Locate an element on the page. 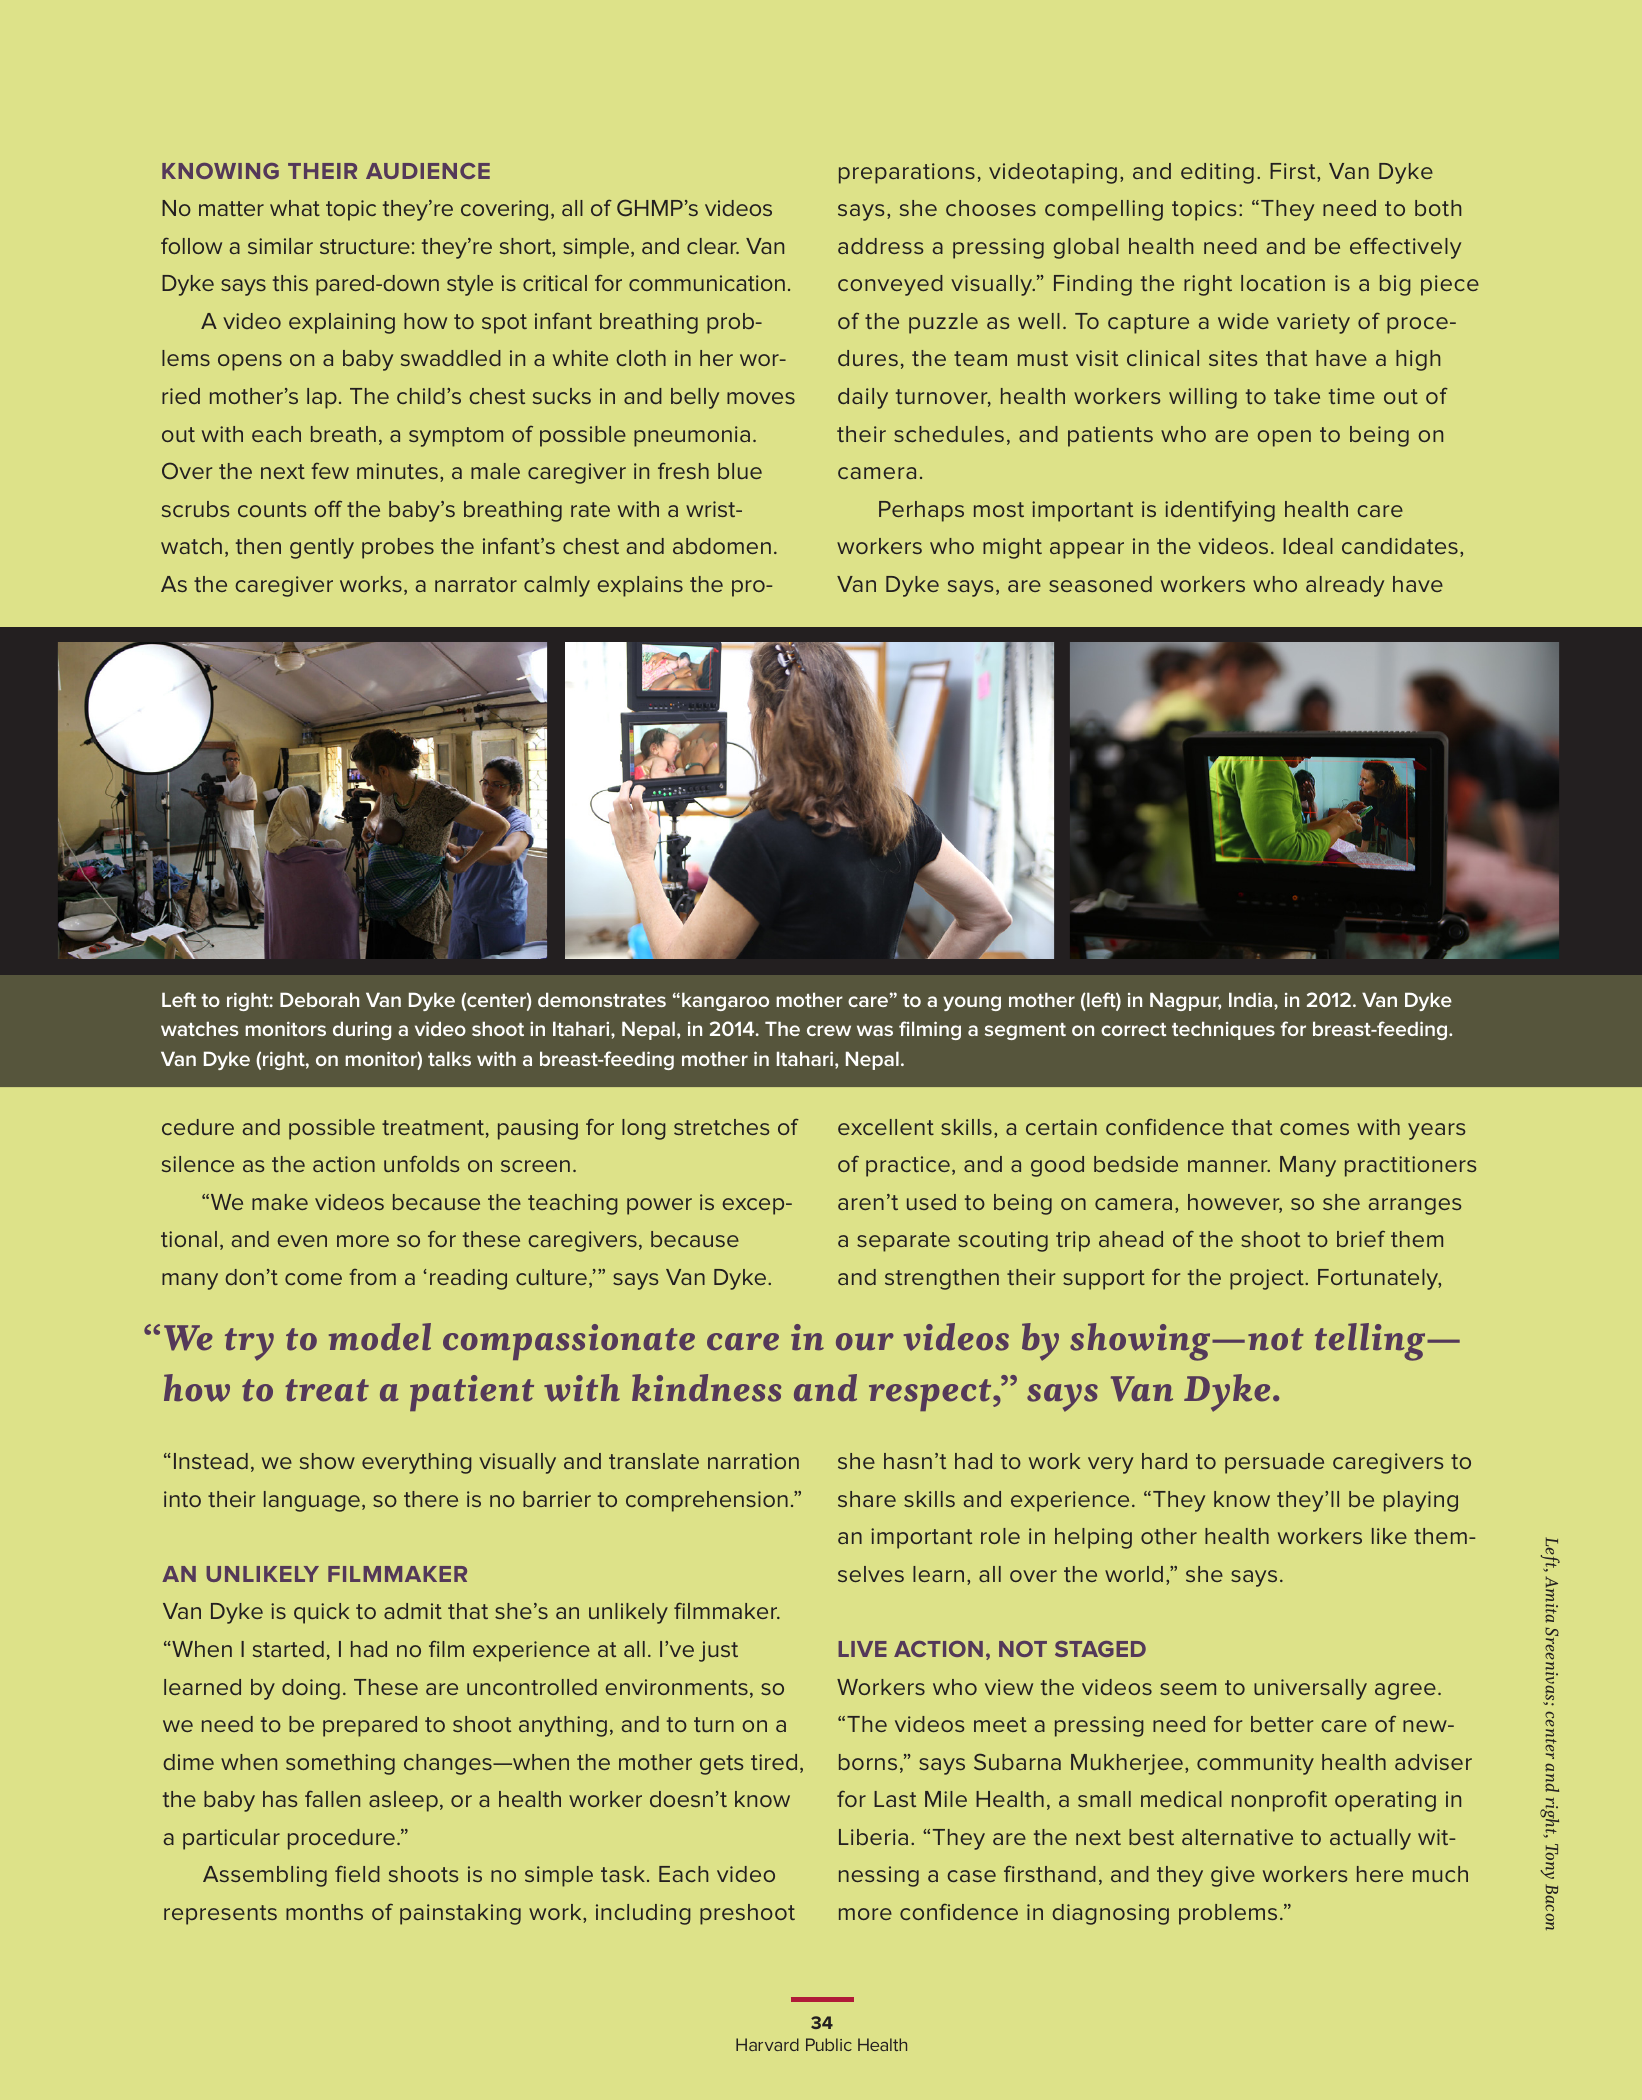  crew is located at coordinates (829, 1030).
